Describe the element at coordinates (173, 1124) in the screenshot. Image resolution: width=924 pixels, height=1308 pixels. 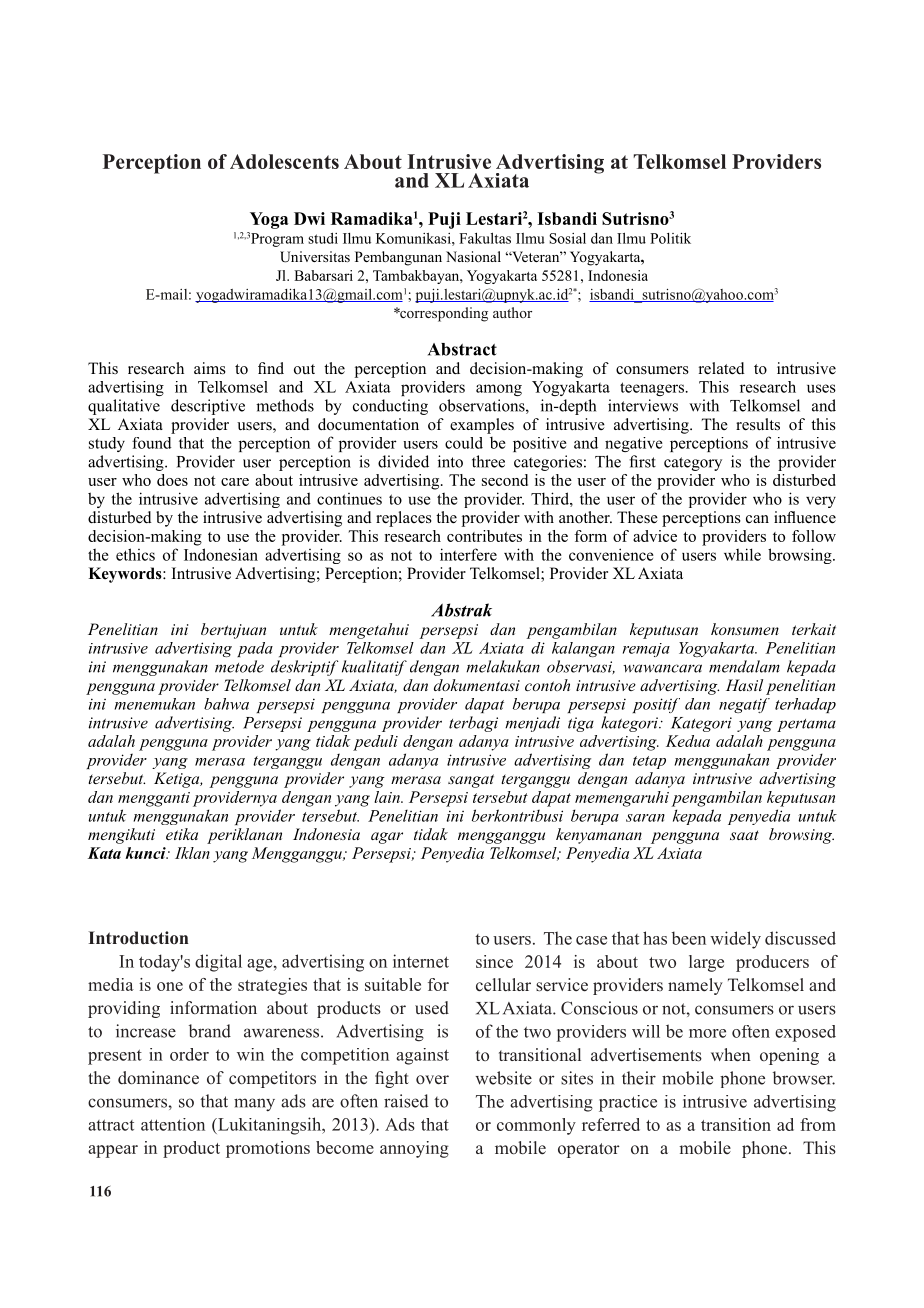
I see `attention` at that location.
